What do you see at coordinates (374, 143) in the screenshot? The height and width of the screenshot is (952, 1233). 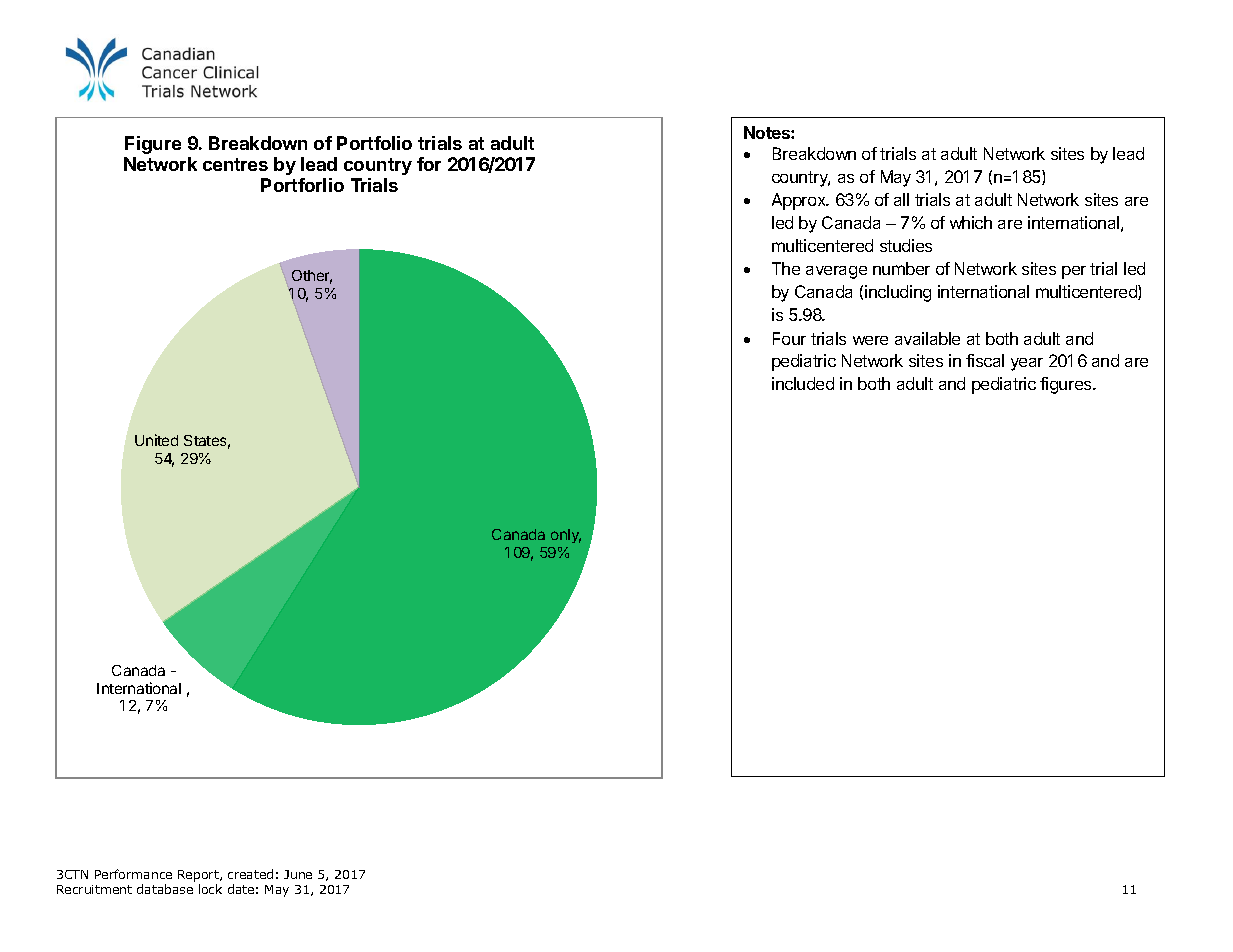 I see `Portfolio` at bounding box center [374, 143].
